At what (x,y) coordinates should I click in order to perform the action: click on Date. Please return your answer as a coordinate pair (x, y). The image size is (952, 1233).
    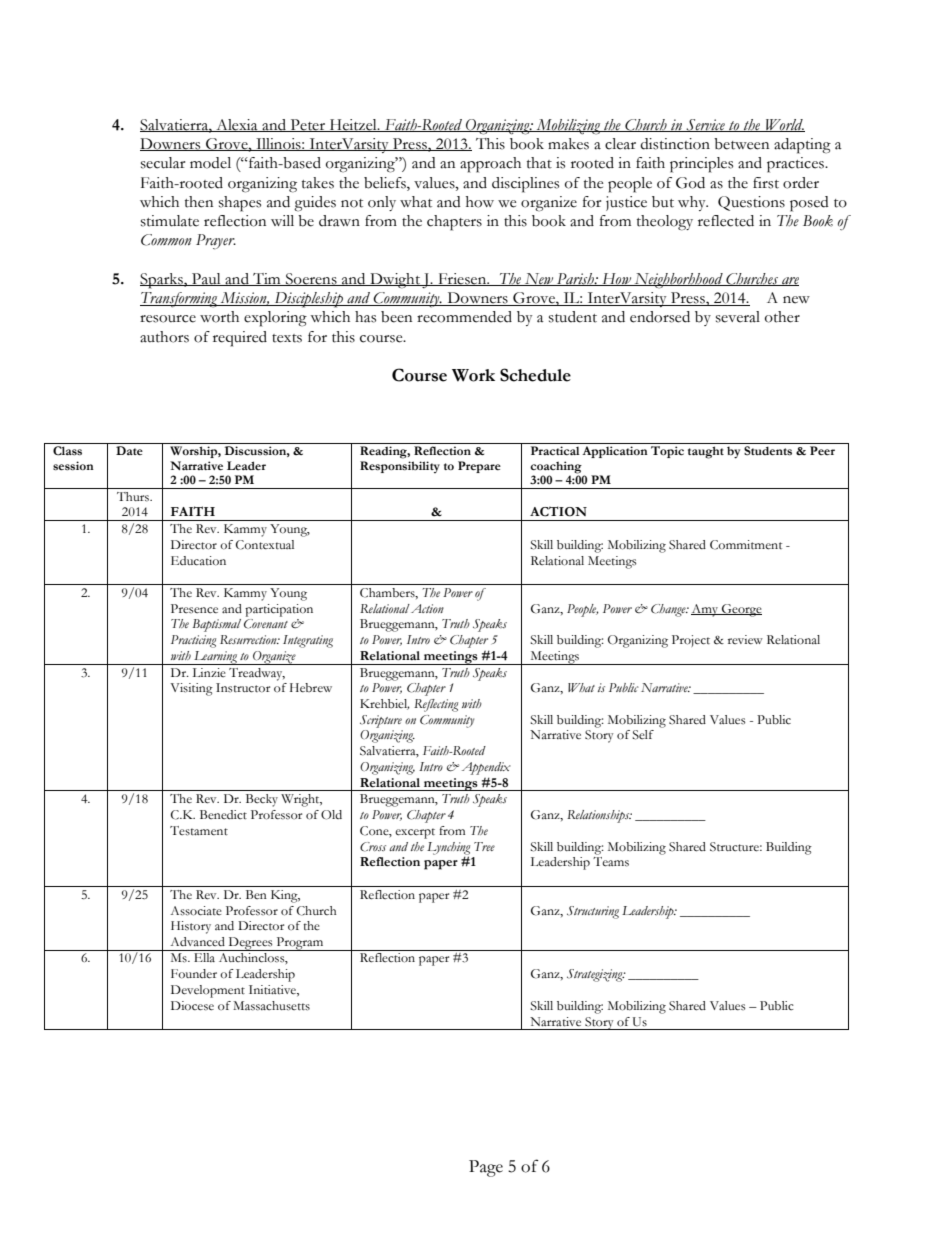
    Looking at the image, I should click on (129, 450).
